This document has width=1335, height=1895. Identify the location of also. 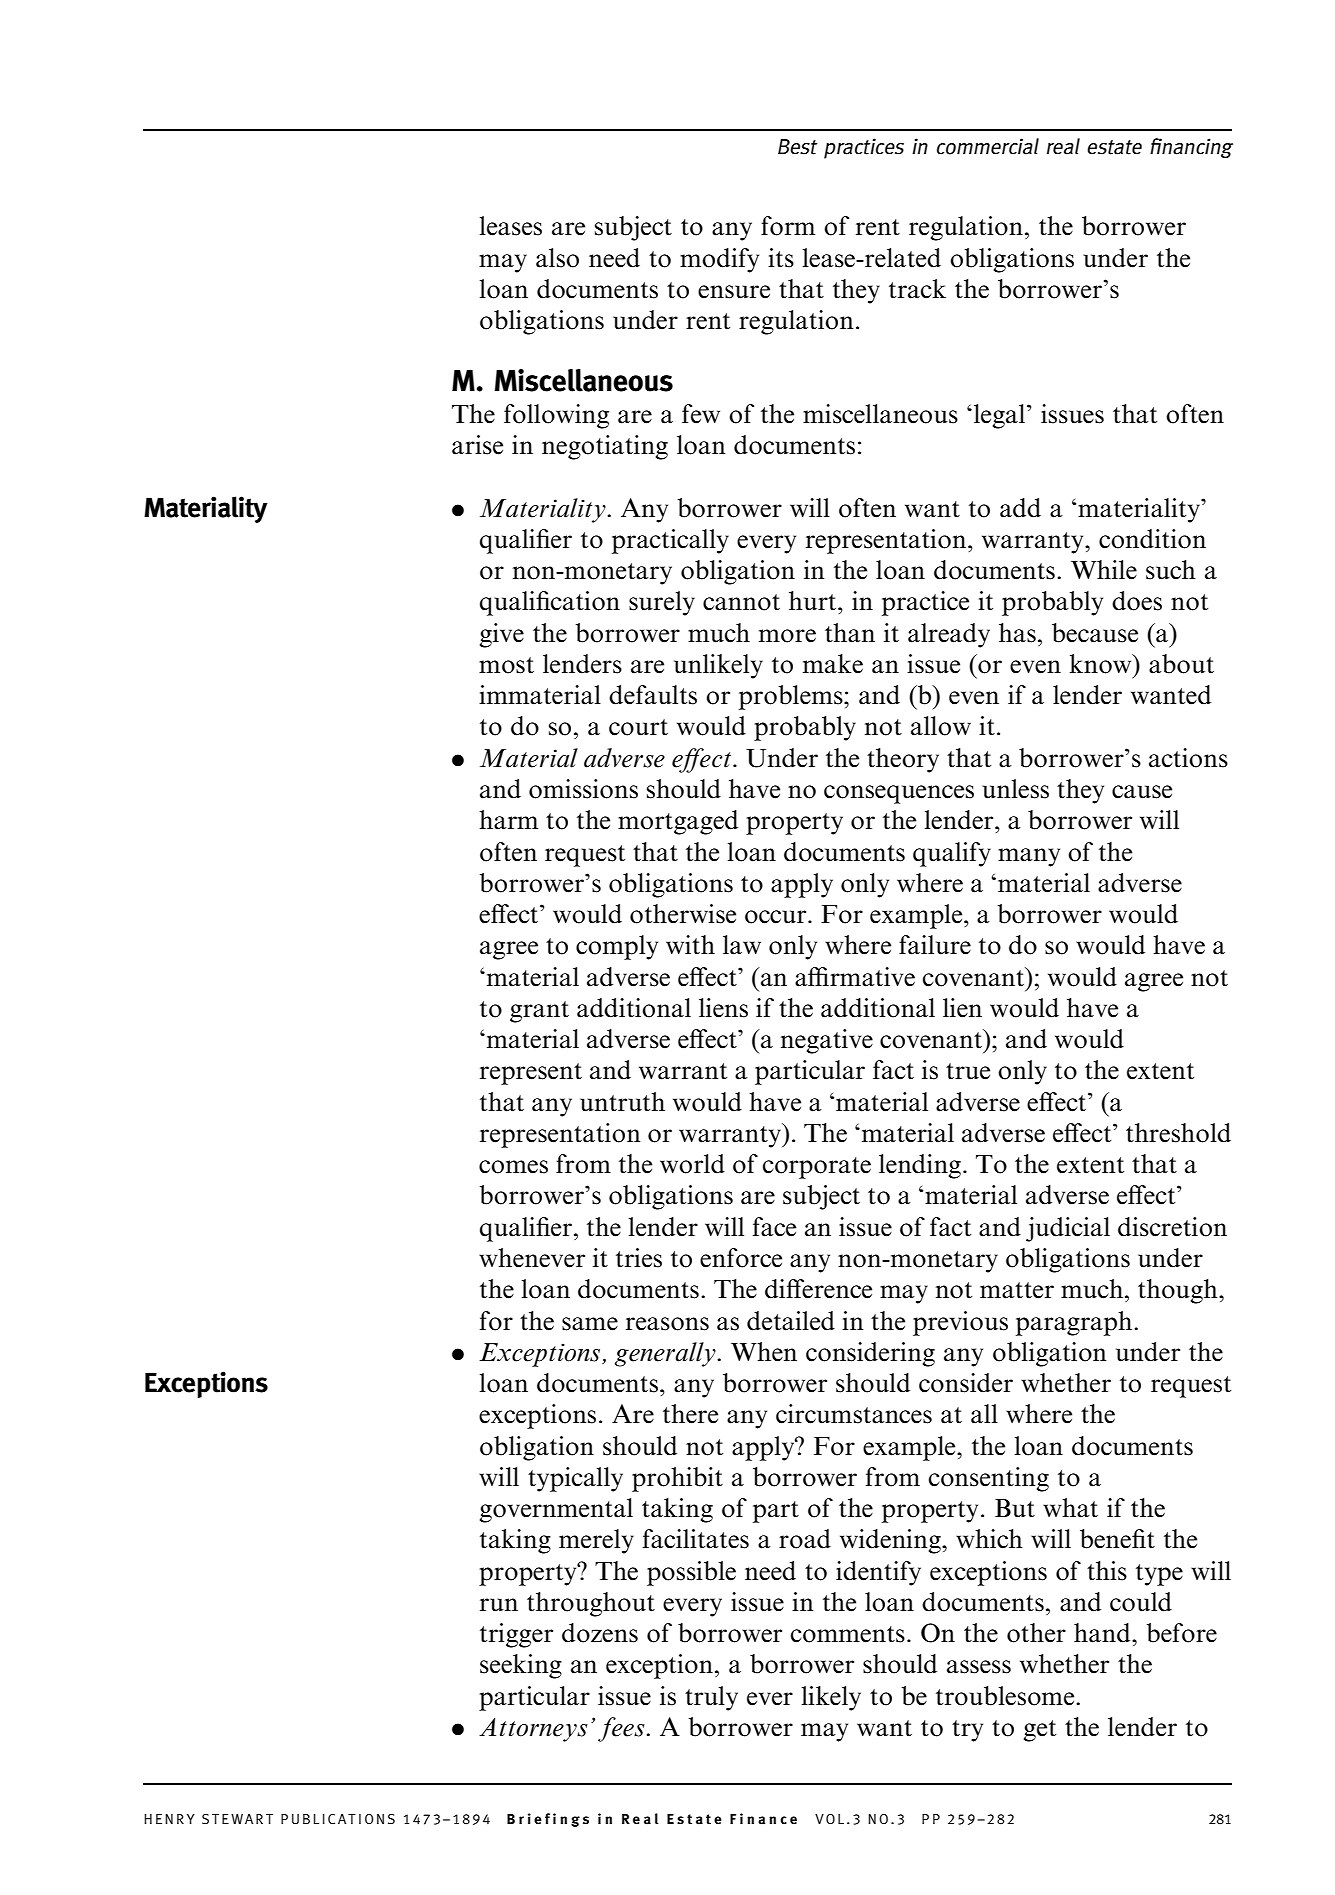
(557, 258).
